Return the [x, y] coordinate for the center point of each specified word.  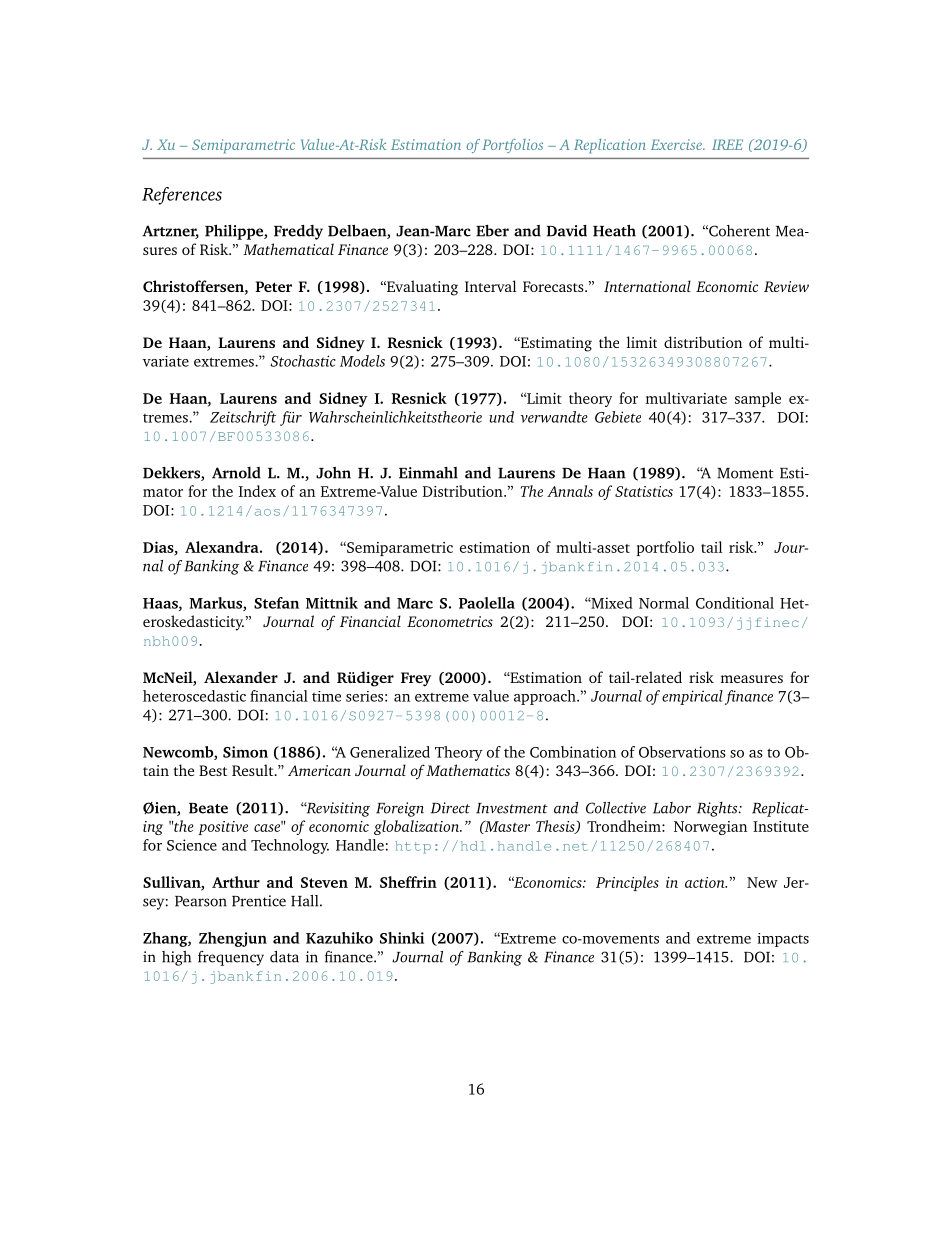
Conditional [735, 603]
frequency [231, 958]
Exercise [677, 144]
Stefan [276, 603]
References [182, 196]
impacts [783, 940]
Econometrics [450, 621]
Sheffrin [408, 882]
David [567, 231]
